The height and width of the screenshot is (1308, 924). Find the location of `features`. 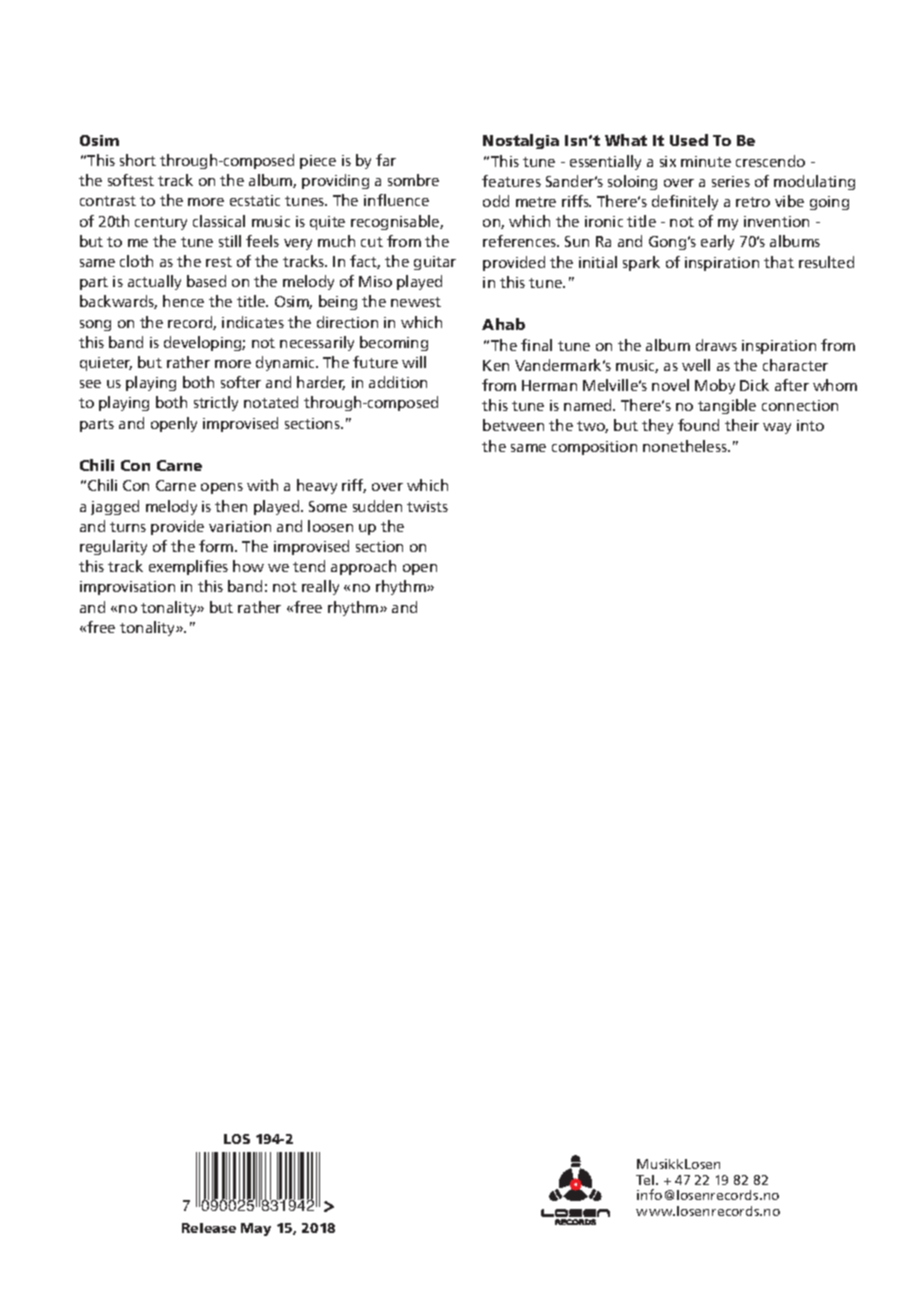

features is located at coordinates (511, 181).
